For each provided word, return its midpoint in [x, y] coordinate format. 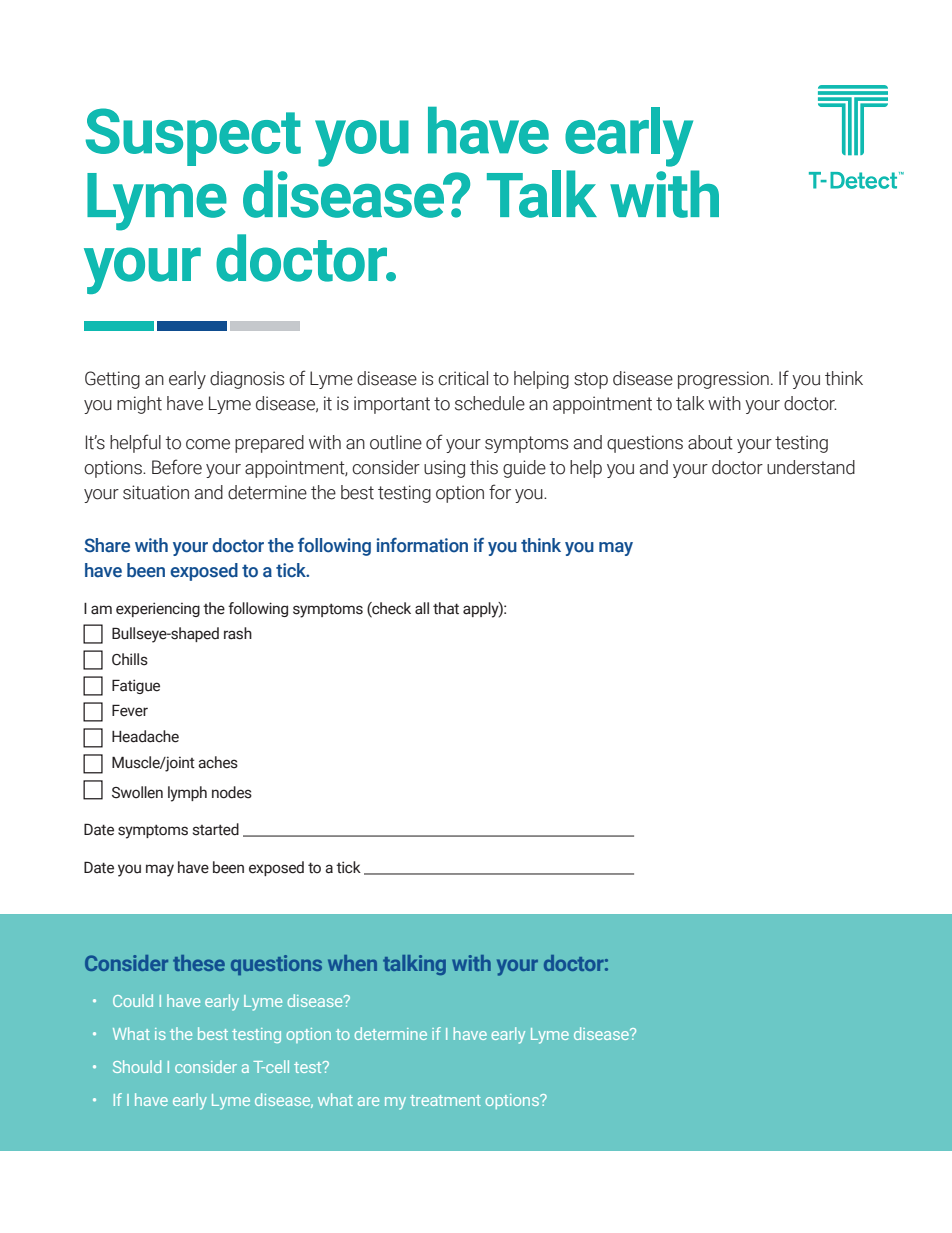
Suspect [193, 137]
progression [723, 380]
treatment [445, 1100]
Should [137, 1066]
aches [218, 762]
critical [463, 378]
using [444, 469]
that [446, 608]
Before [177, 467]
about [710, 442]
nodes [232, 792]
